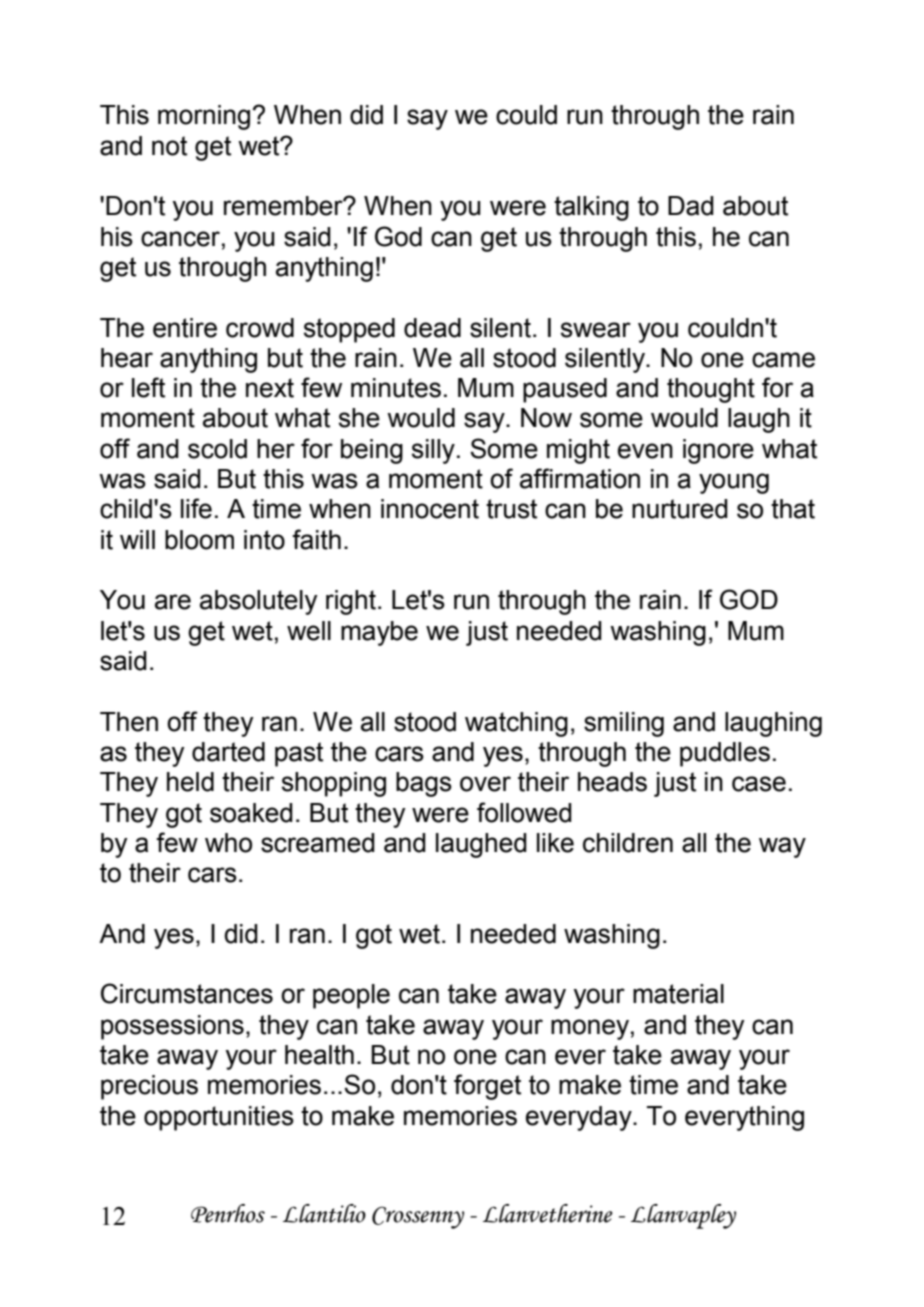 This page has height=1307, width=924. I want to click on over, so click(485, 784).
